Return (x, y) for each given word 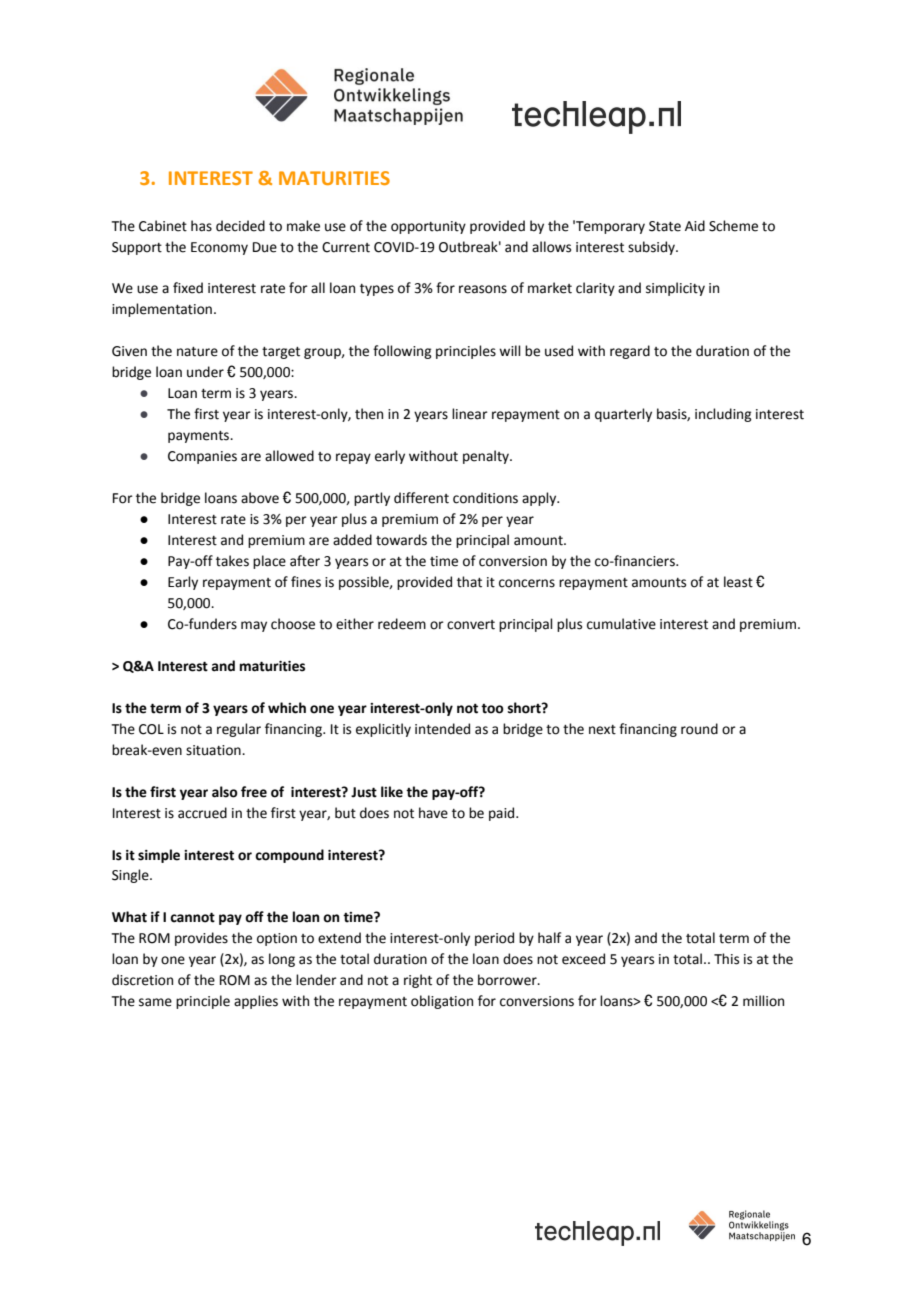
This (726, 959)
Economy (219, 248)
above (260, 498)
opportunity (428, 227)
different (421, 498)
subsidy (652, 248)
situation (214, 750)
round (699, 729)
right (418, 981)
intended (442, 729)
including (723, 415)
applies (256, 1002)
